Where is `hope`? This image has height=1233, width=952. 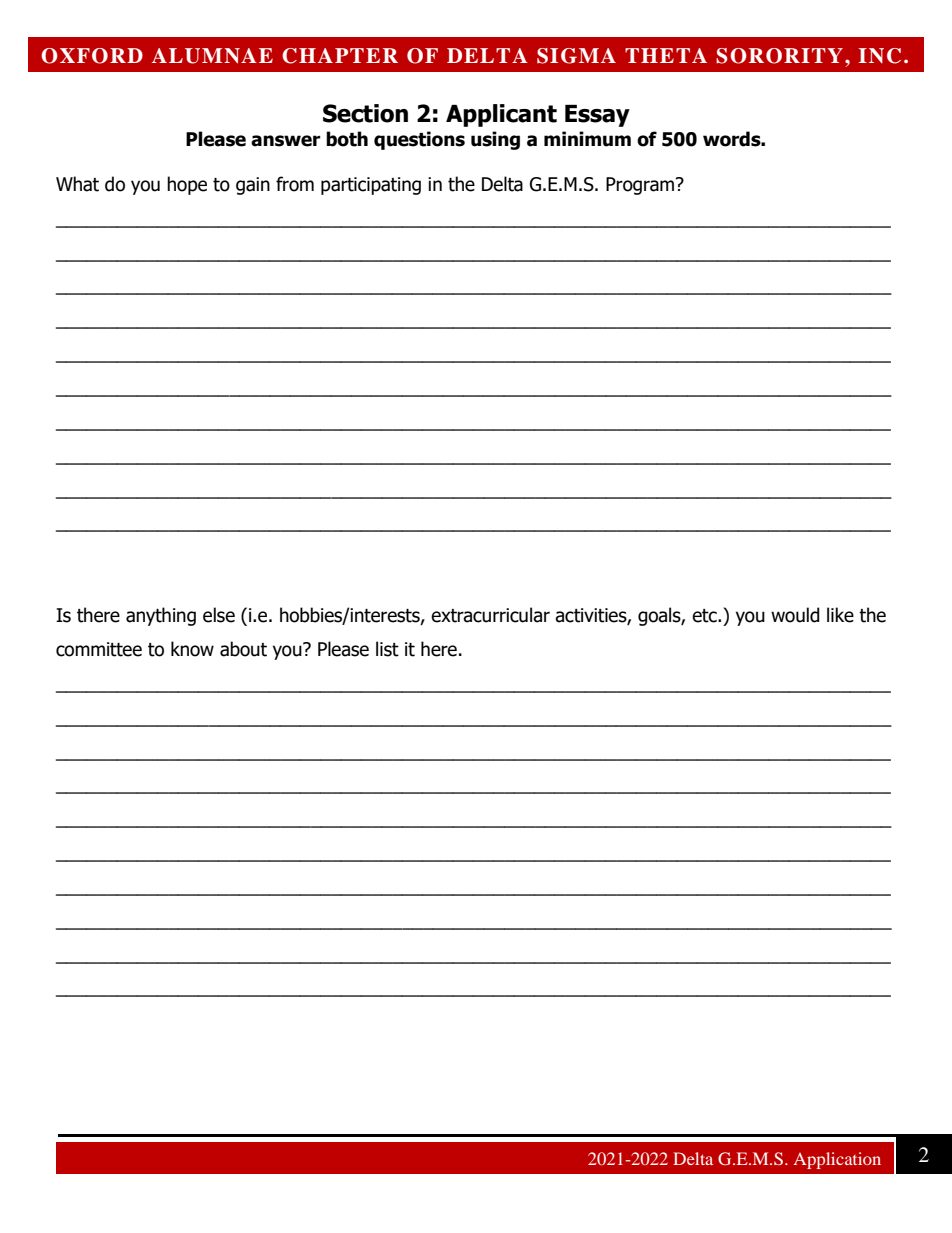
hope is located at coordinates (187, 185).
